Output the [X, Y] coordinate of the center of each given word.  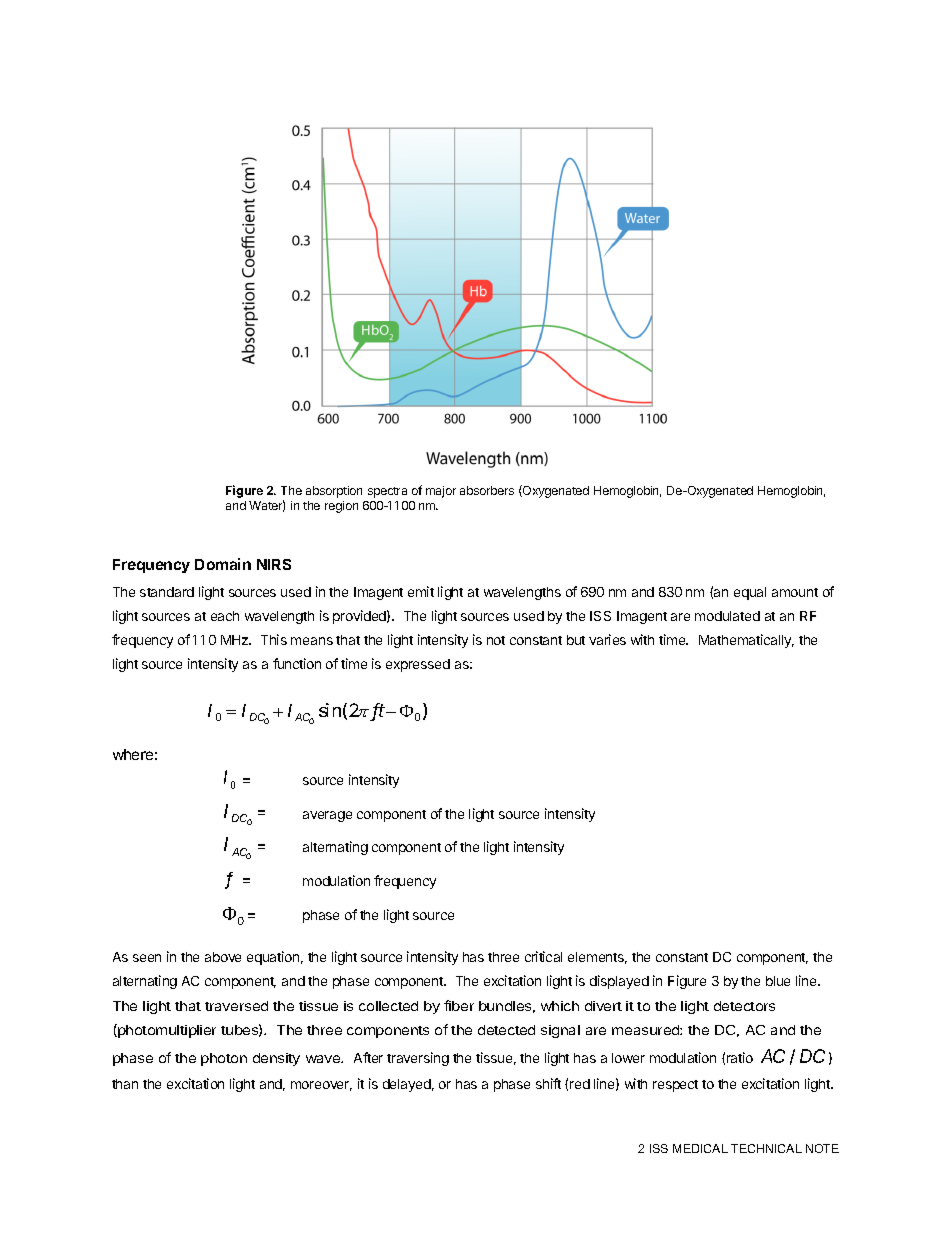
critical [543, 956]
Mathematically [746, 641]
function [297, 663]
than [125, 1084]
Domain [223, 564]
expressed [418, 665]
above [223, 957]
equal [750, 593]
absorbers [487, 490]
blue [778, 981]
